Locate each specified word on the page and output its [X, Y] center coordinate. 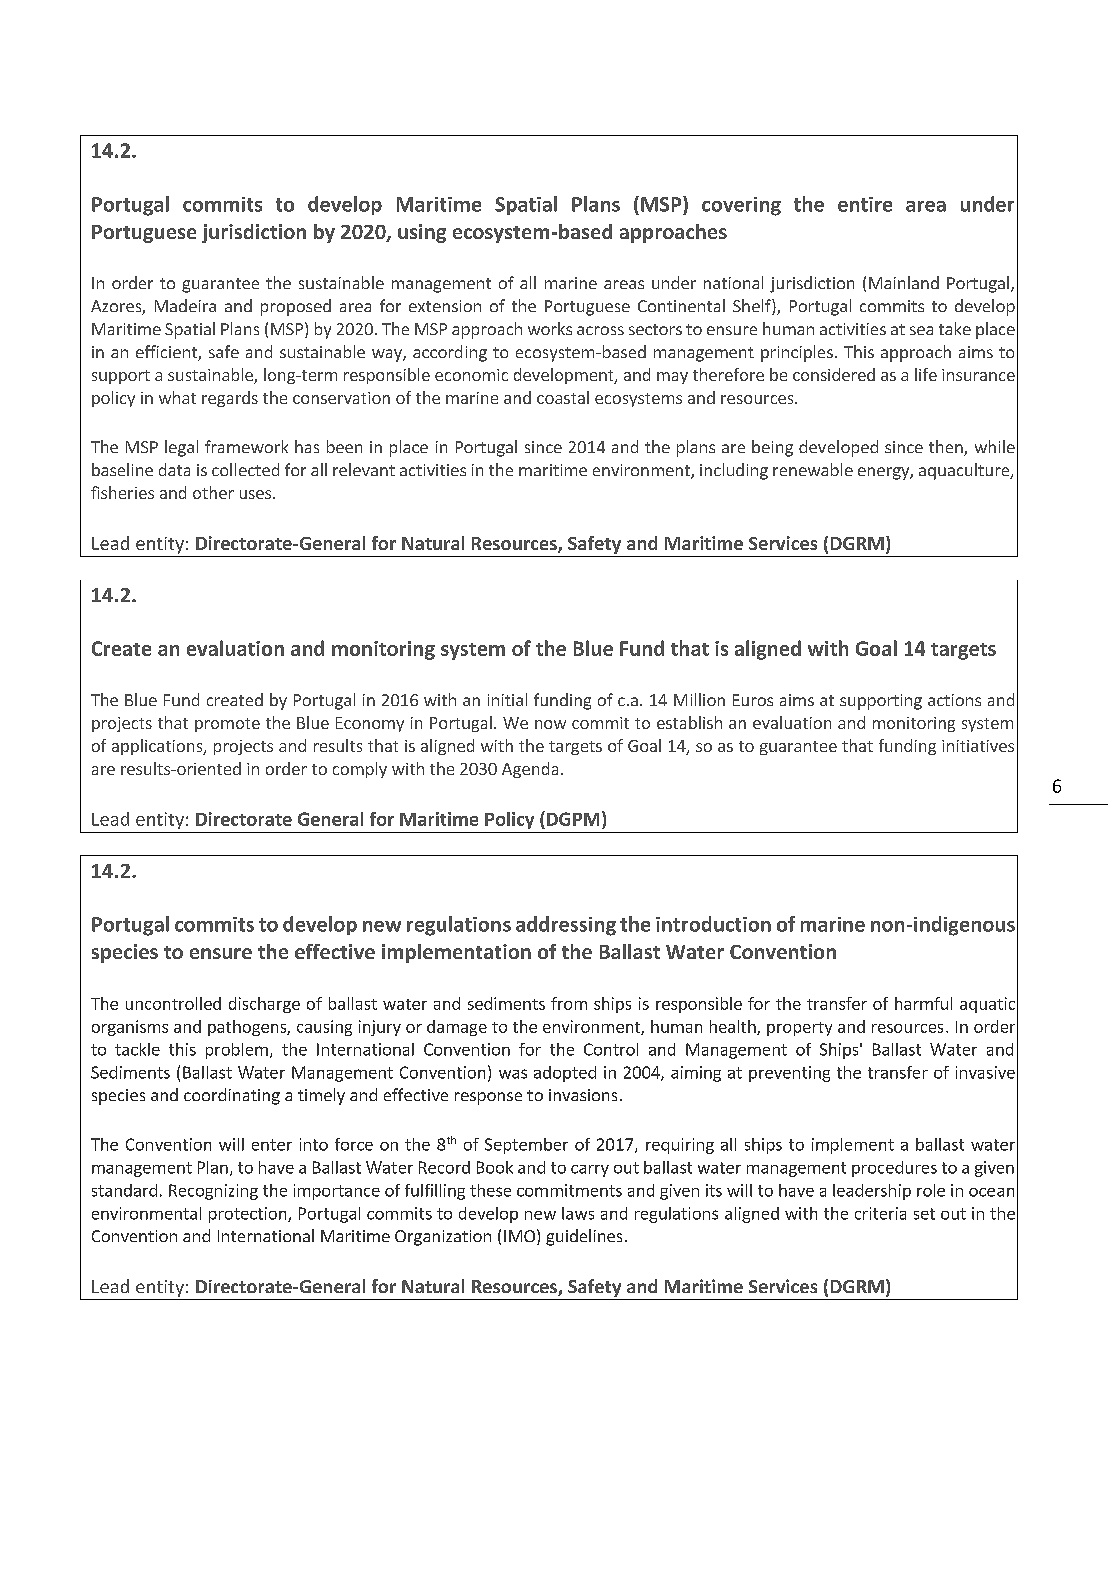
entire [865, 204]
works [550, 328]
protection [249, 1215]
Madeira [185, 305]
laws [578, 1213]
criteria [880, 1213]
